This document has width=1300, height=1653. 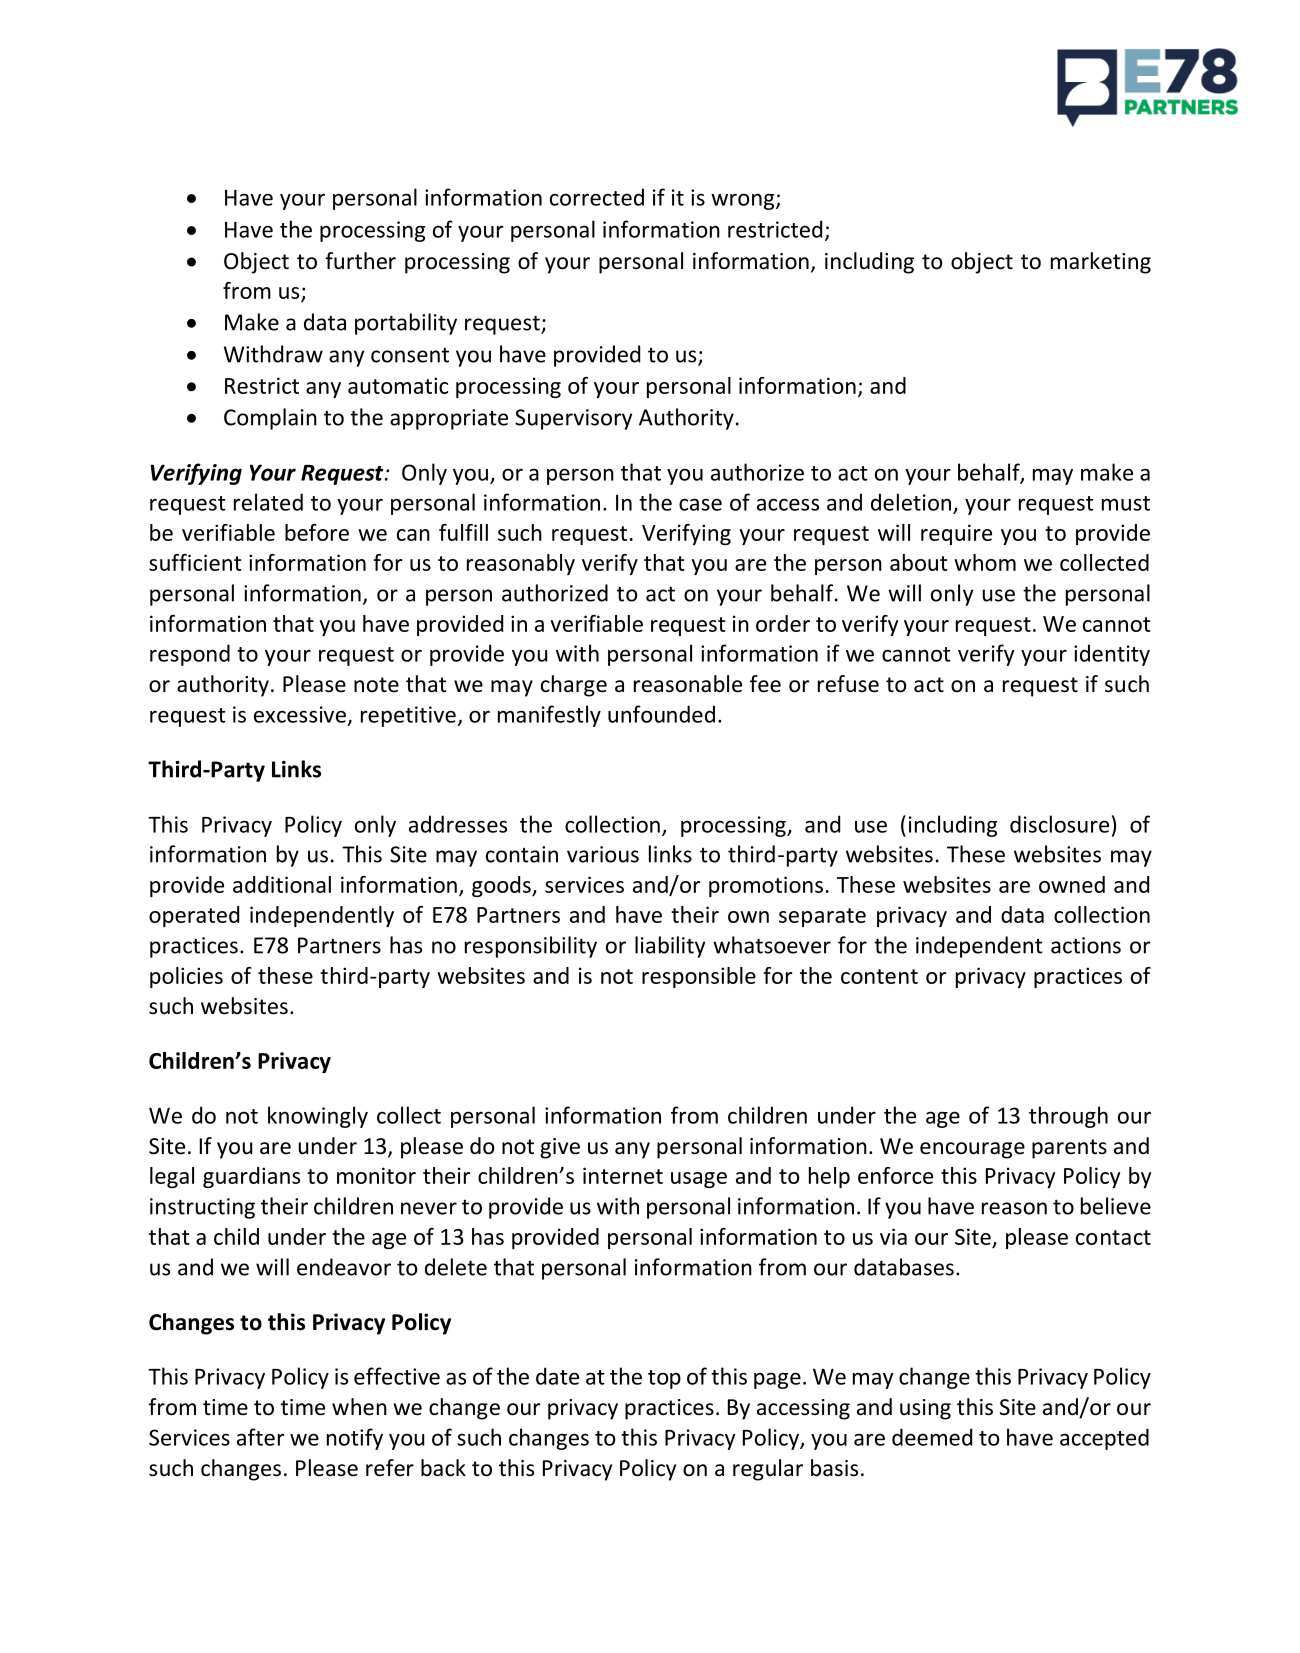 What do you see at coordinates (603, 854) in the document?
I see `various` at bounding box center [603, 854].
